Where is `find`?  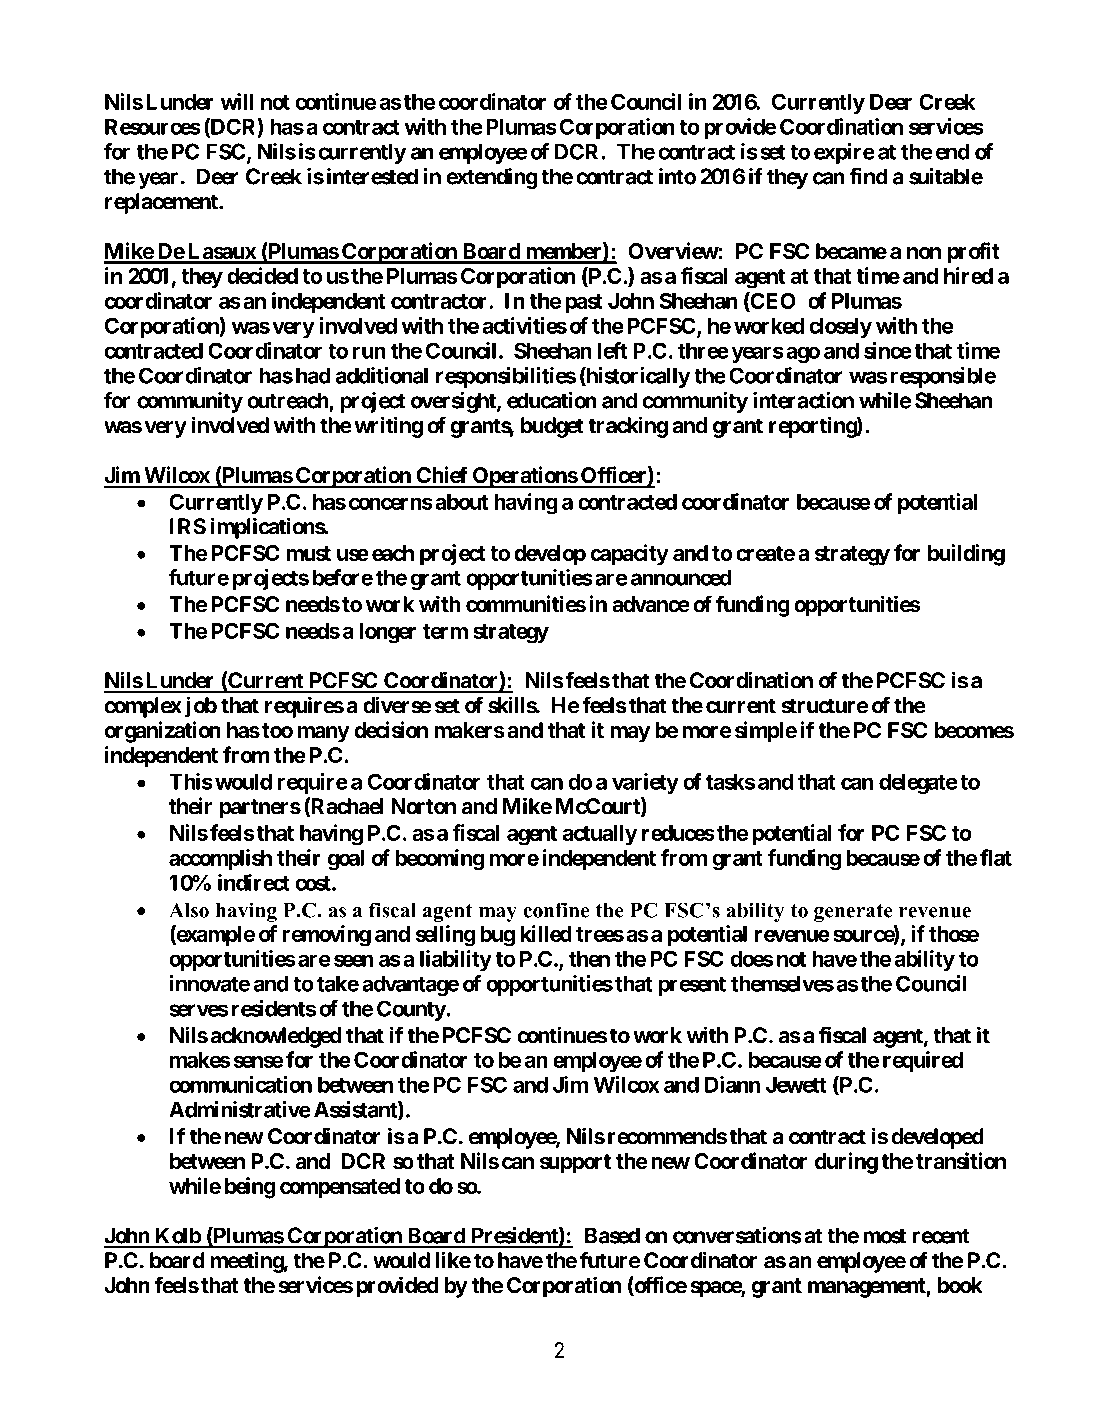 find is located at coordinates (869, 176).
